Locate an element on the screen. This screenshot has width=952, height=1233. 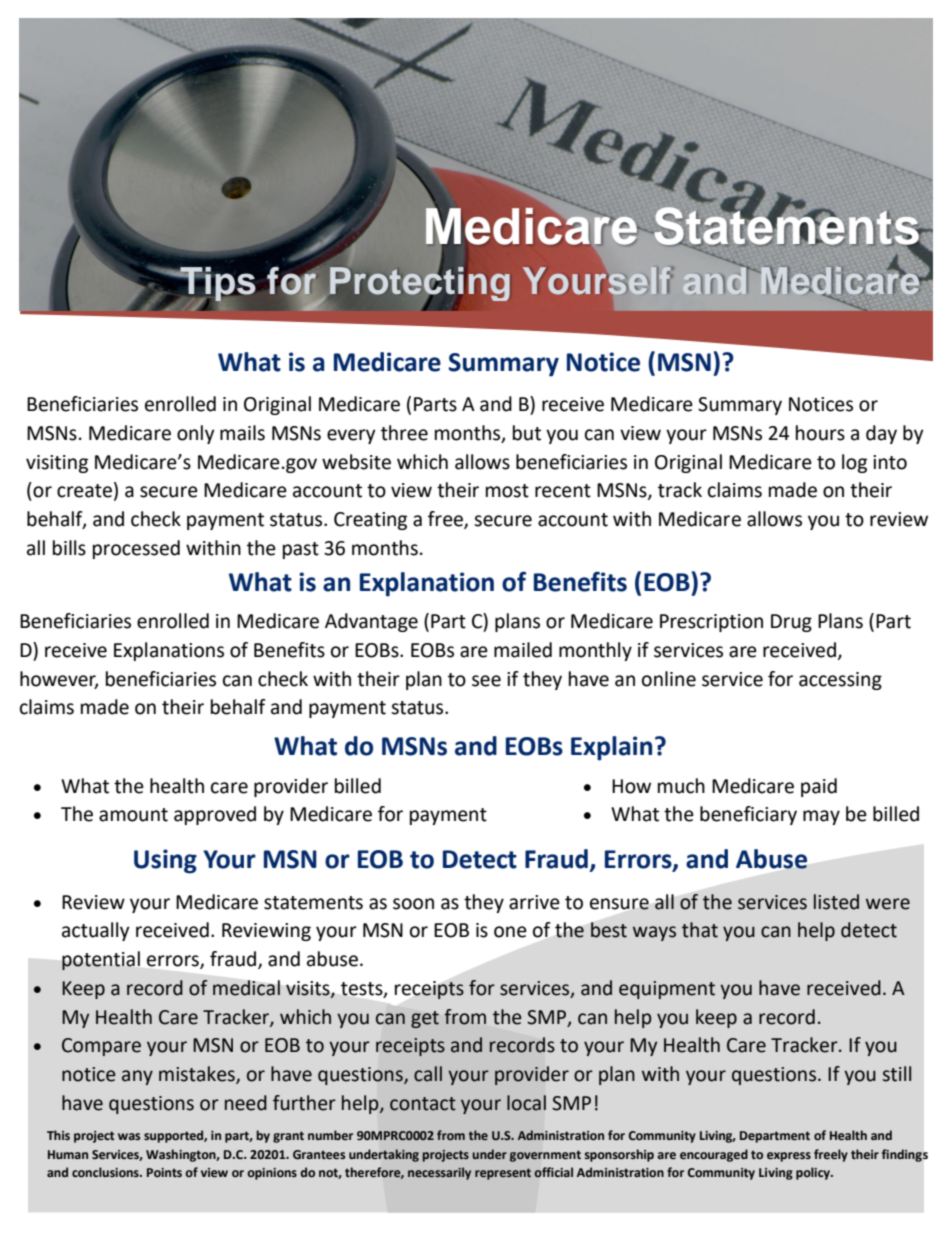
represent is located at coordinates (503, 1174).
